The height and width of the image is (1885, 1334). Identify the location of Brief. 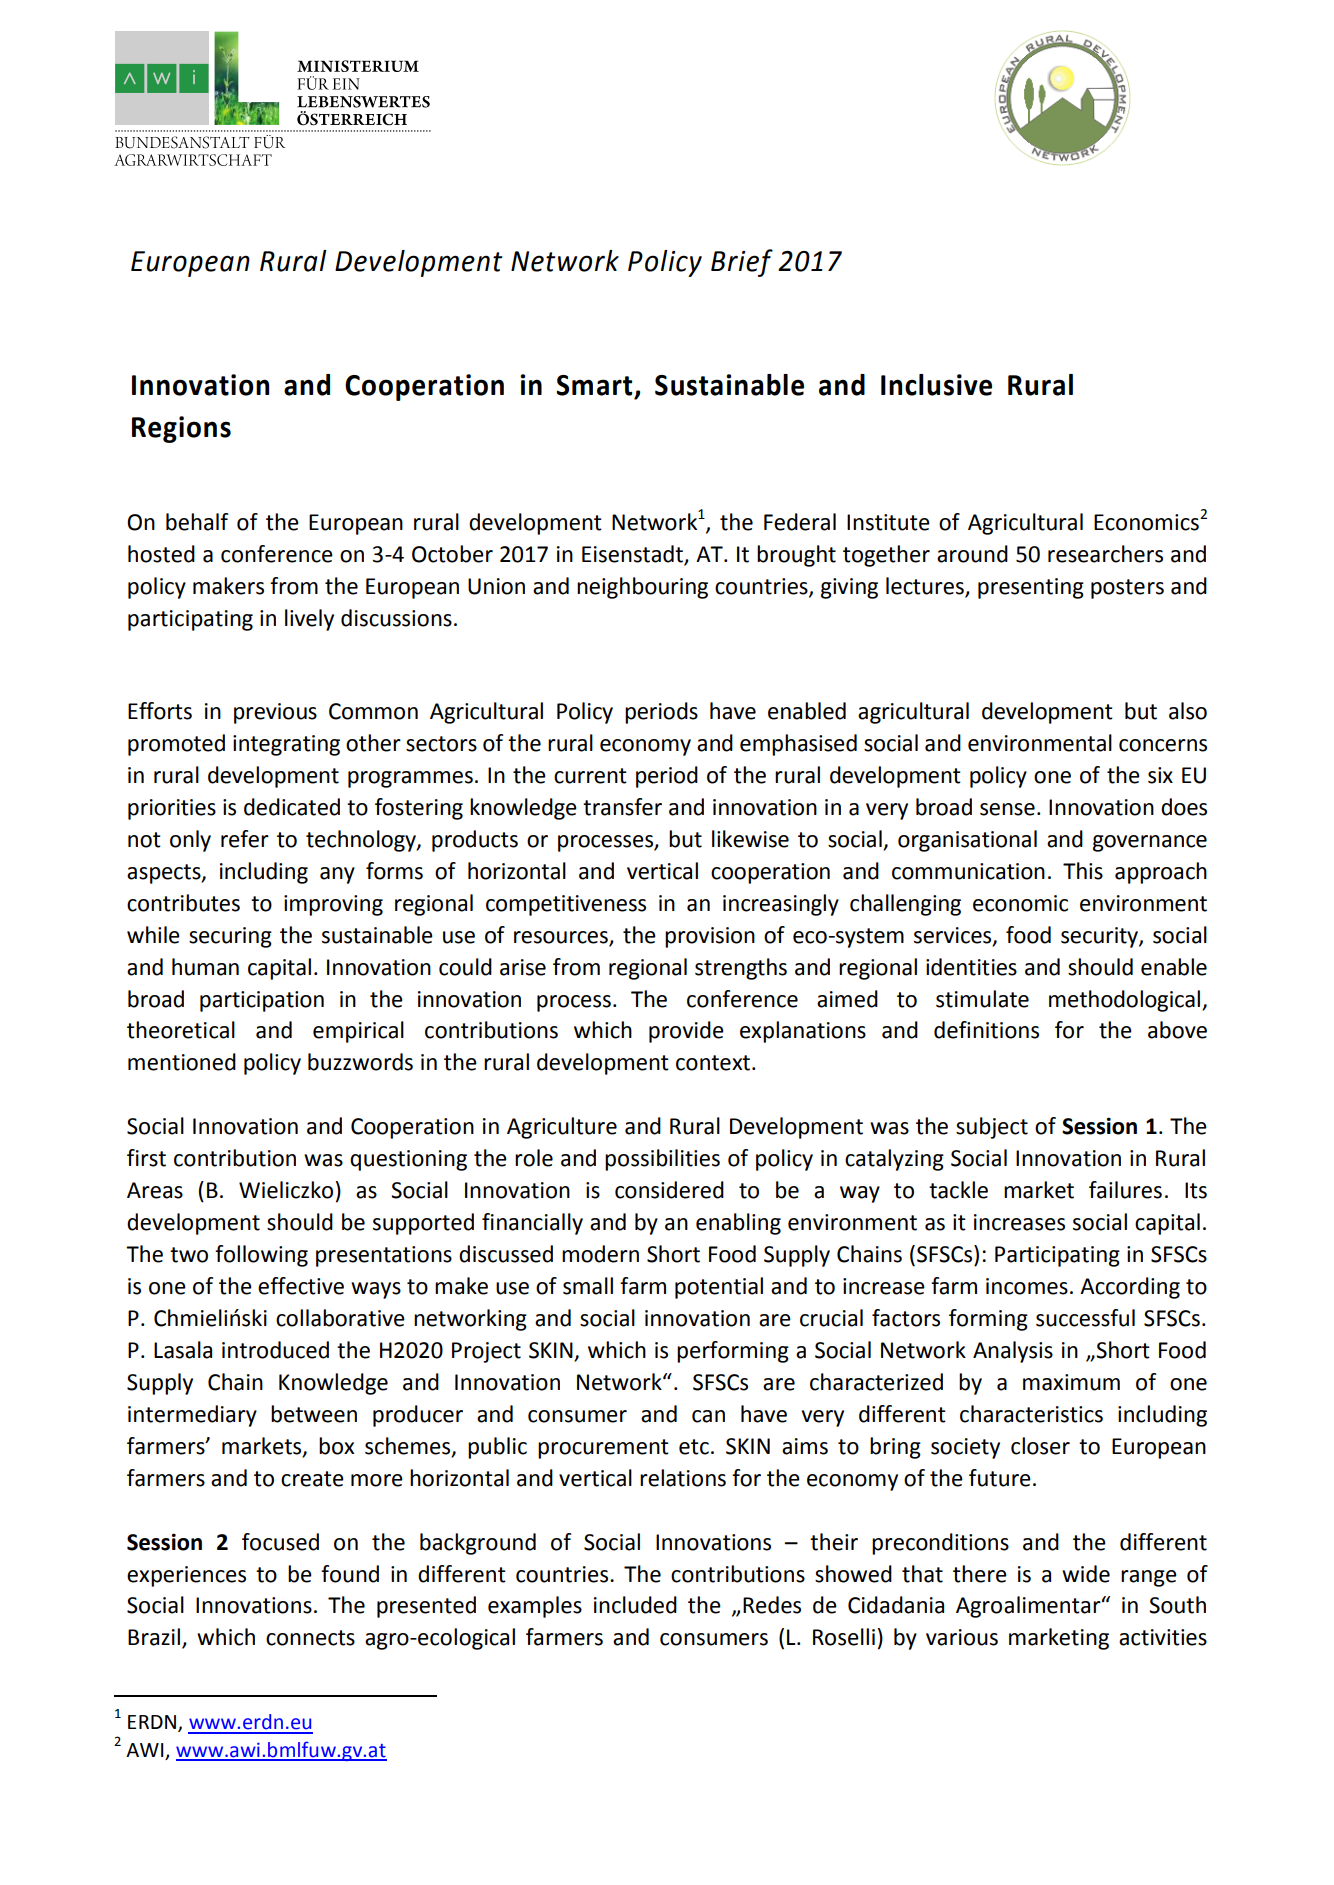
(742, 263).
